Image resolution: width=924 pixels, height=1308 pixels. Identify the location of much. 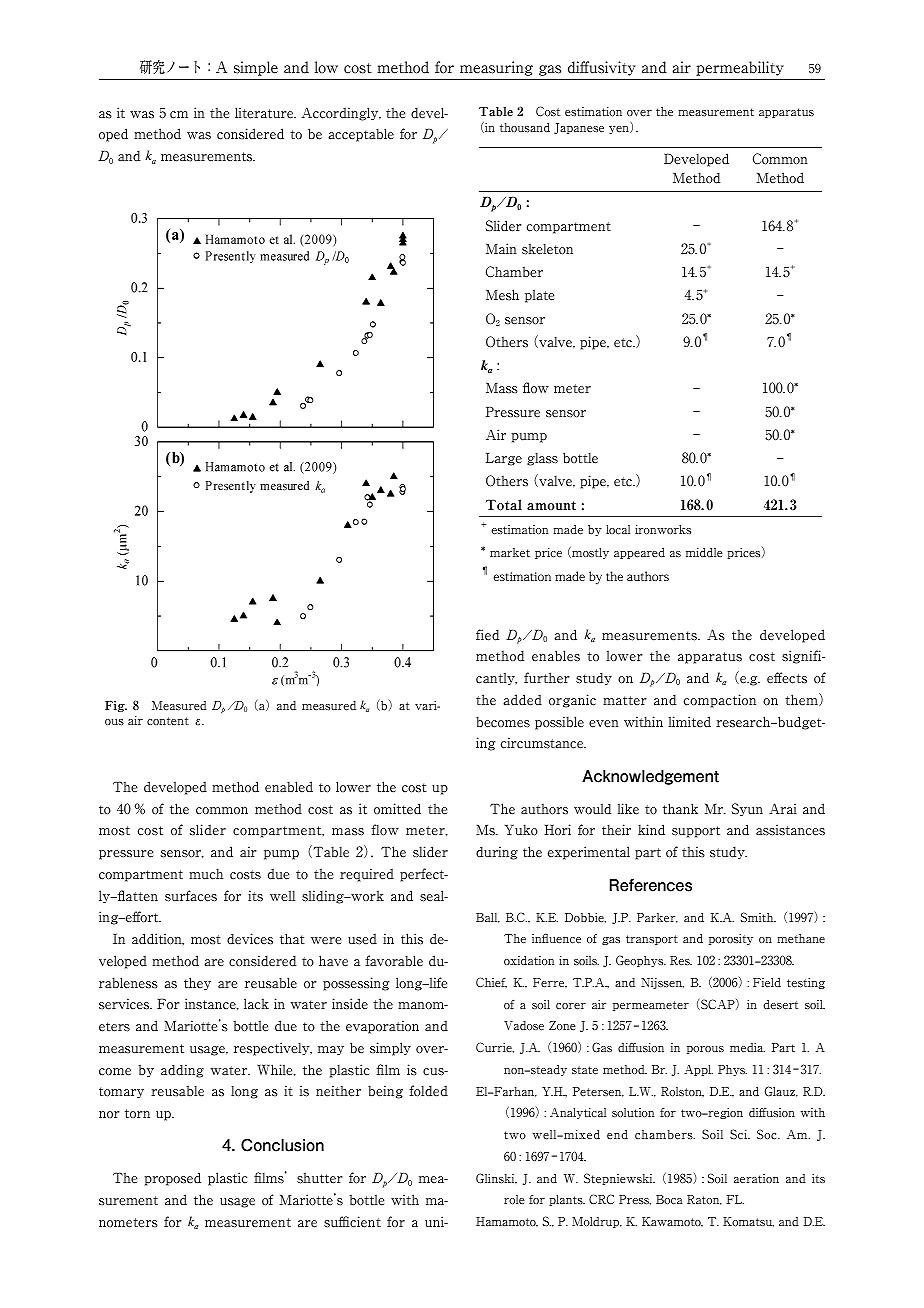
(206, 874).
